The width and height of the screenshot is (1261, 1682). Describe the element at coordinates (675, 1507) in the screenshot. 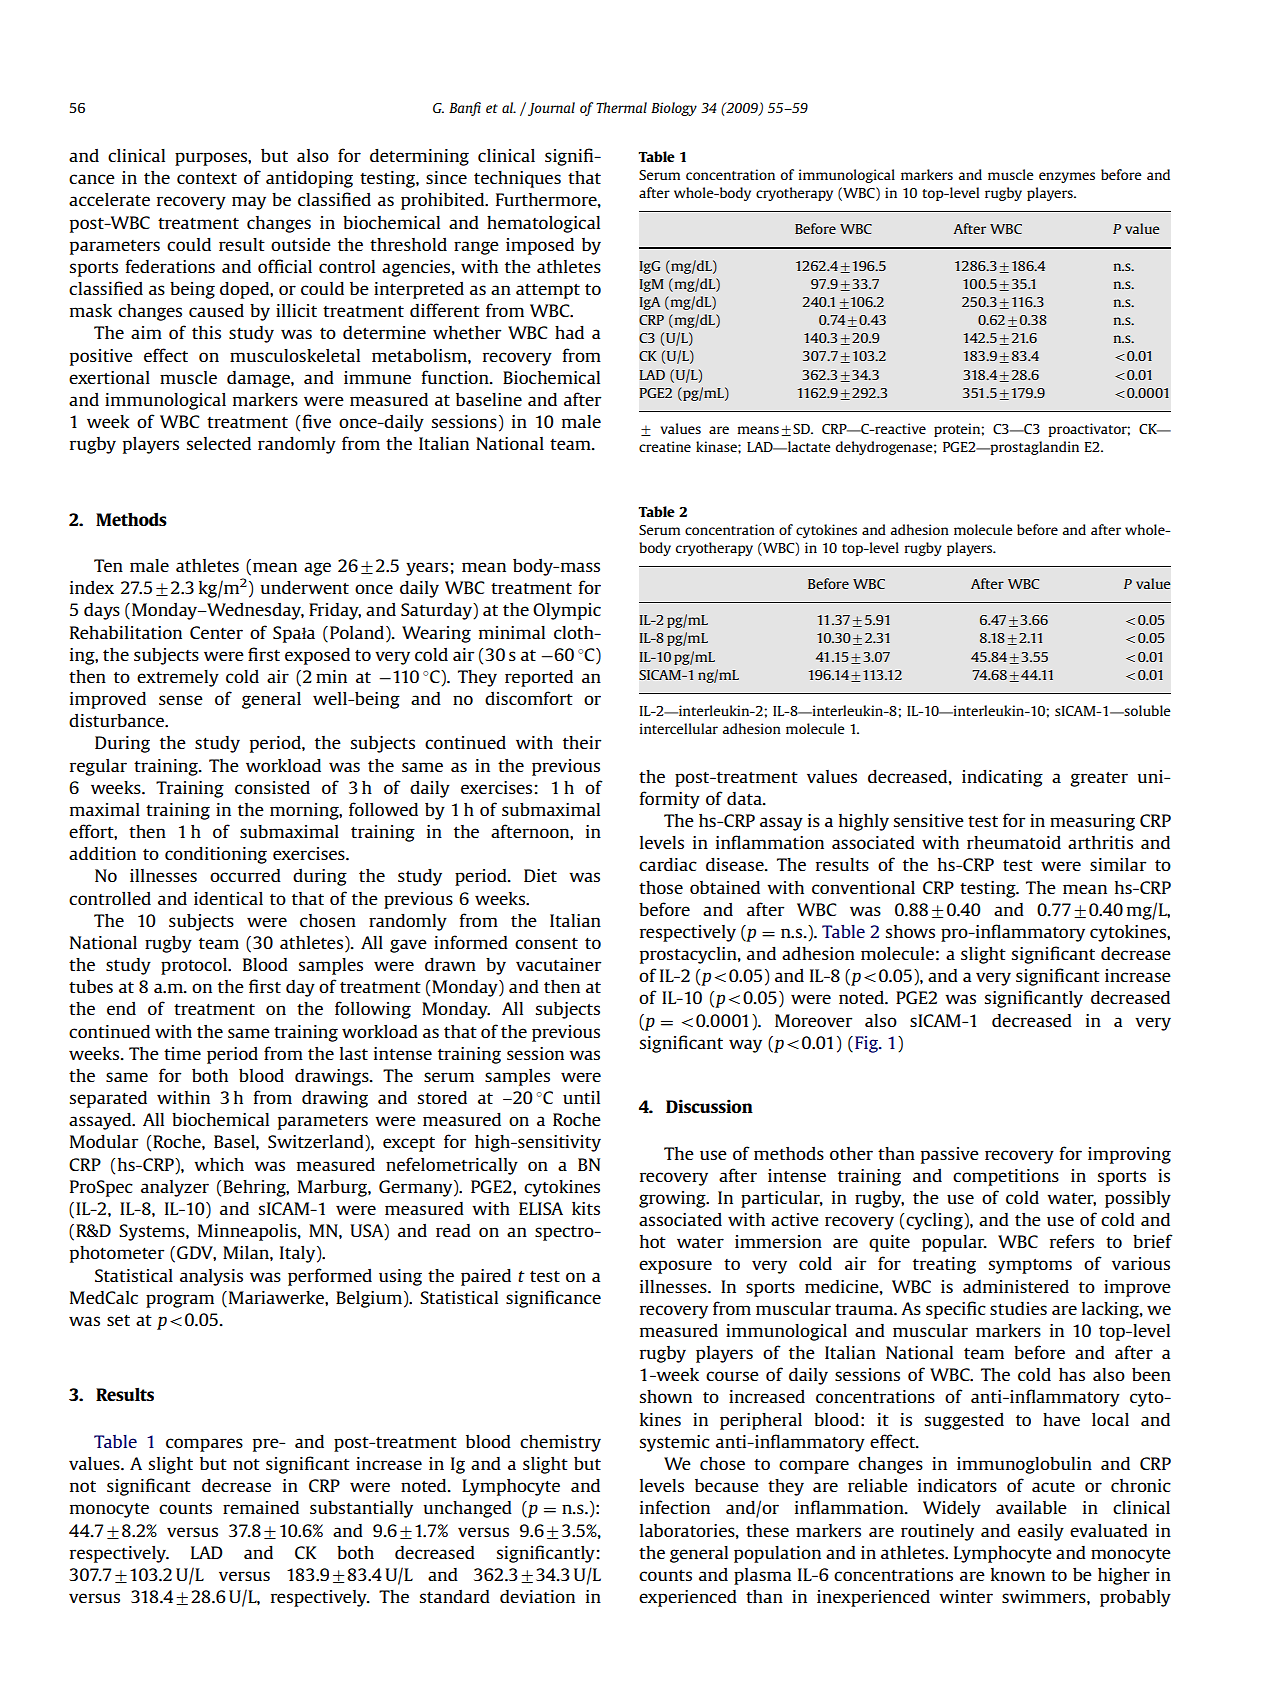

I see `infection` at that location.
